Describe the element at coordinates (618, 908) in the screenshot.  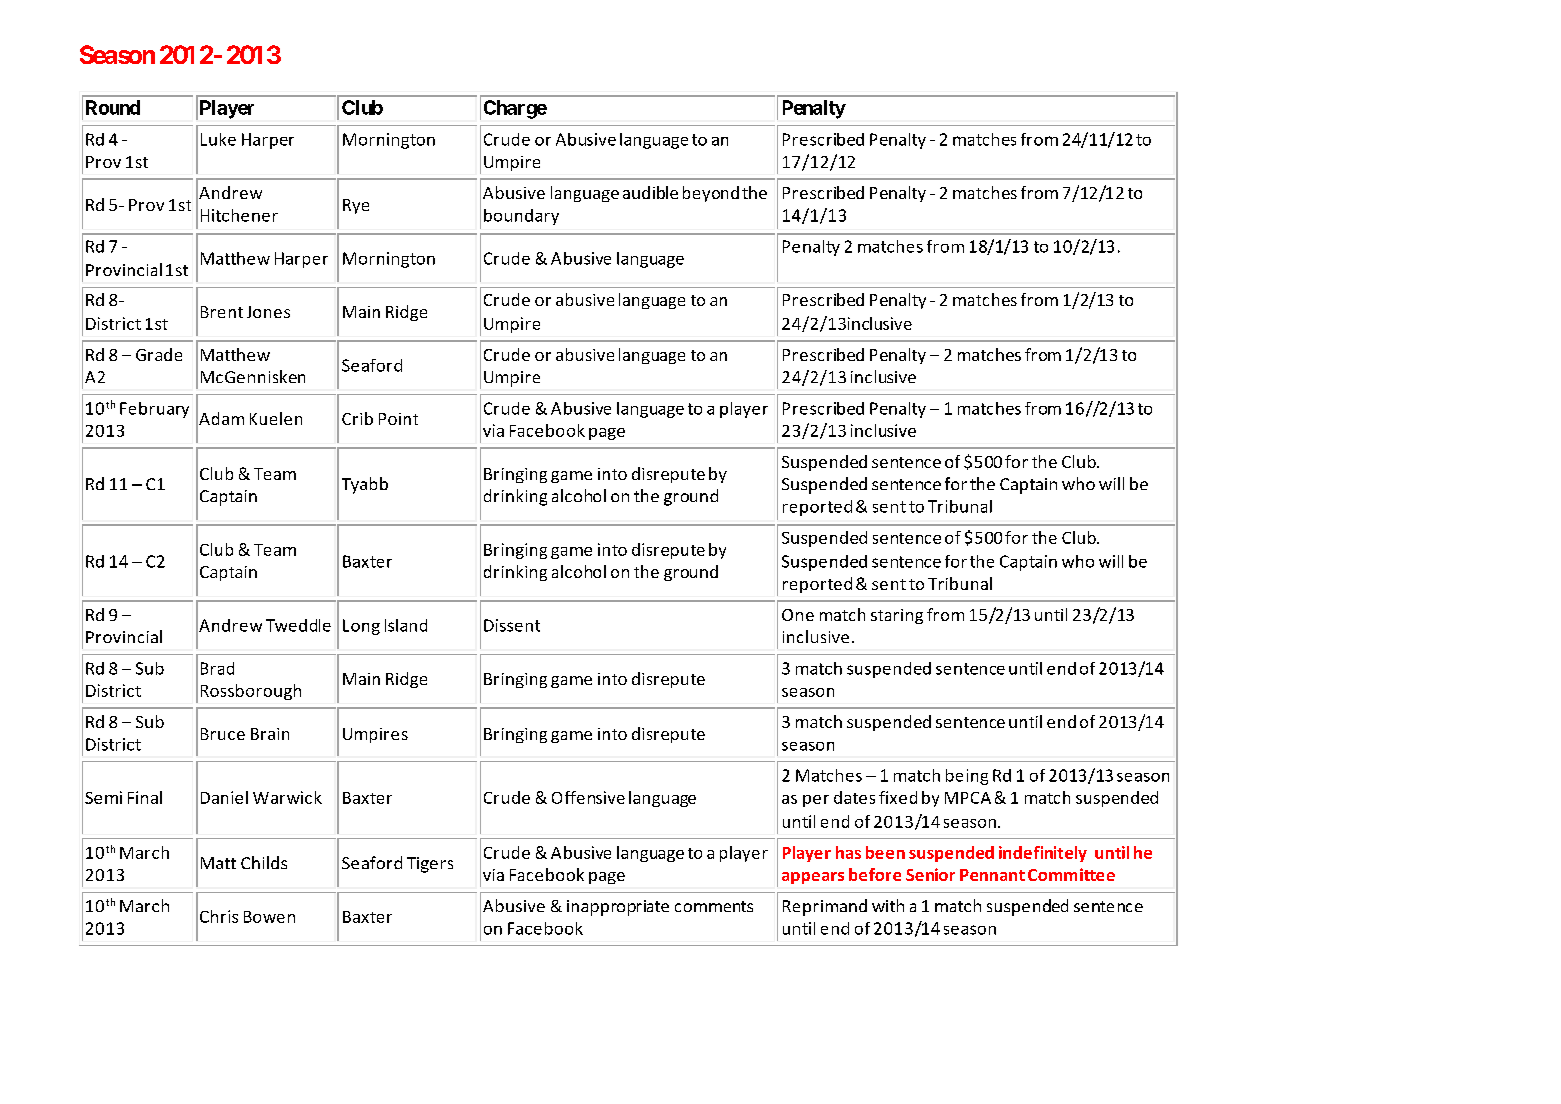
I see `inappropriate` at that location.
